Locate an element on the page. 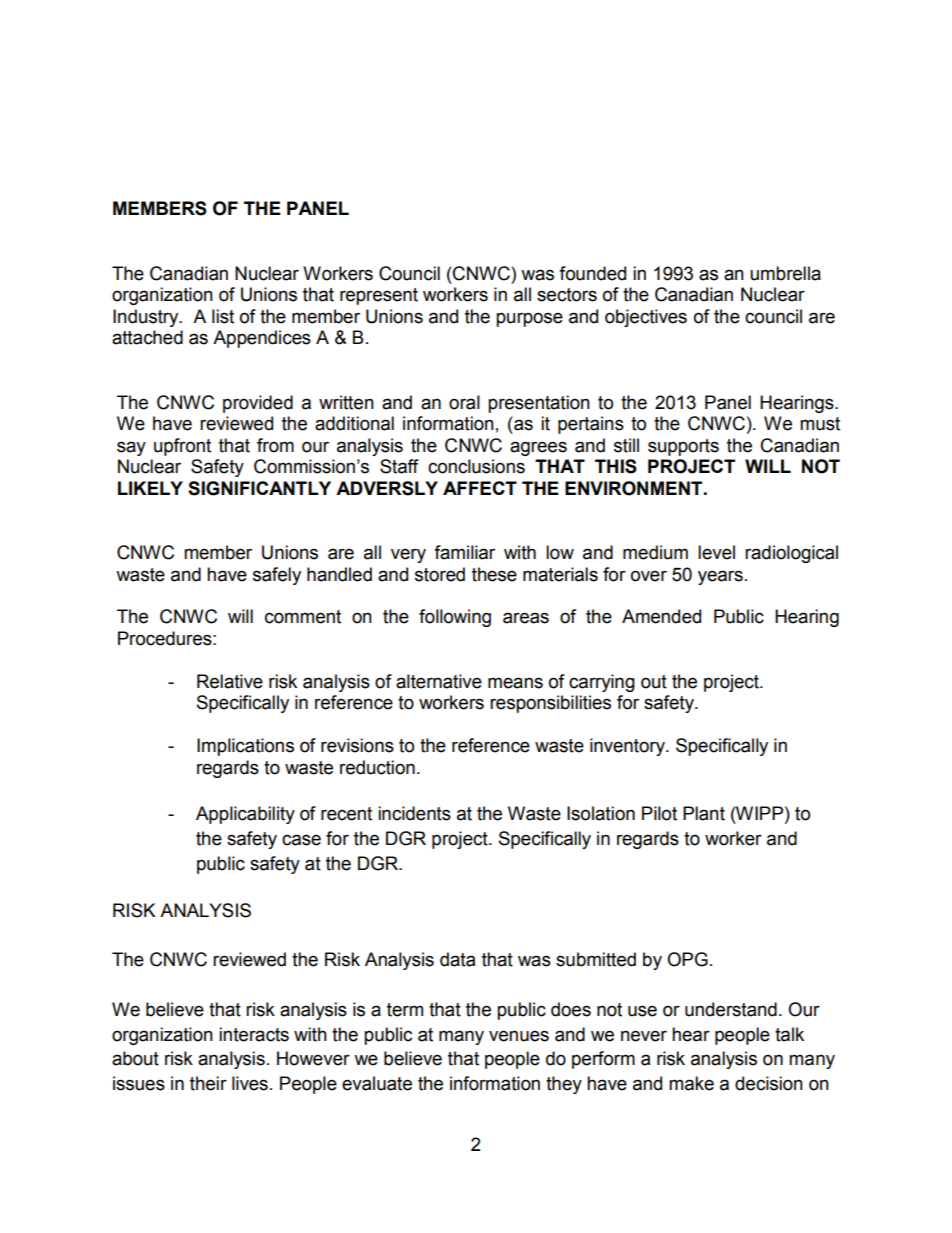 The height and width of the image is (1233, 952). incidents is located at coordinates (414, 813).
